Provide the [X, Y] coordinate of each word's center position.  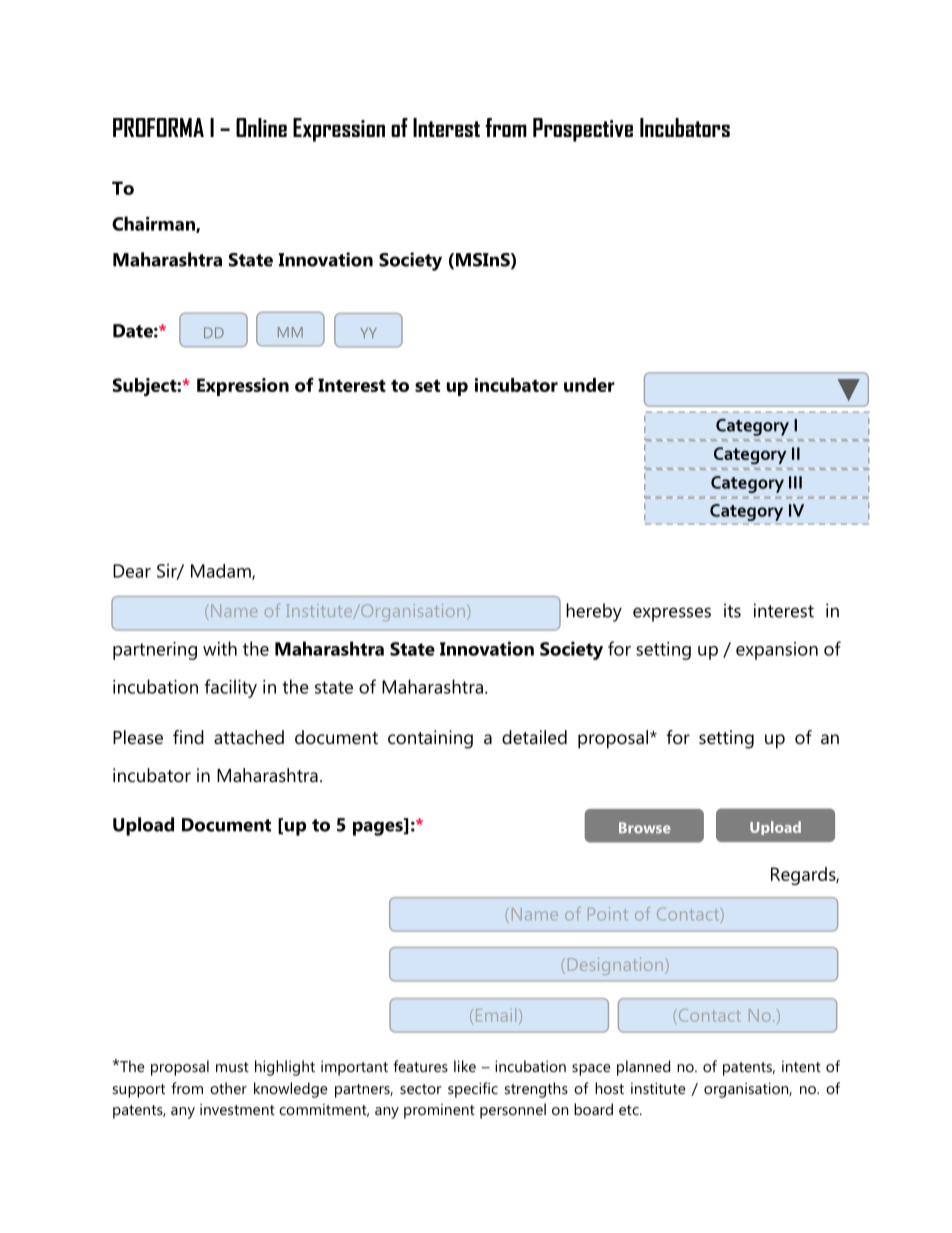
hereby [594, 612]
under [589, 385]
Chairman [154, 224]
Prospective [583, 130]
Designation [617, 966]
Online [261, 127]
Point [608, 913]
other [228, 1088]
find [188, 737]
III [795, 482]
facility [230, 688]
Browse [645, 828]
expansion [777, 651]
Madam [222, 572]
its [732, 610]
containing [430, 739]
